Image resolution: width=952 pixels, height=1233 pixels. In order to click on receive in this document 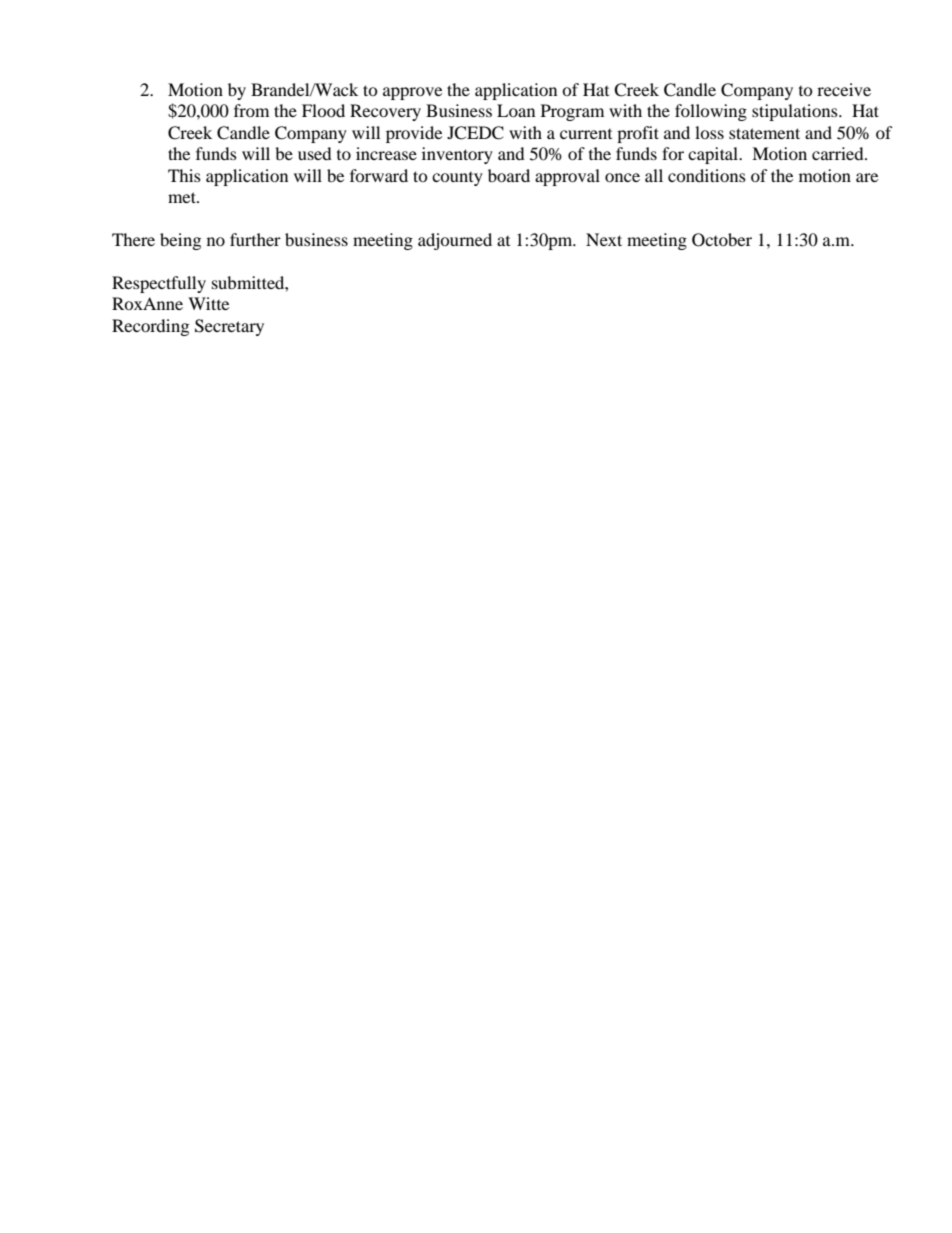, I will do `click(844, 89)`.
